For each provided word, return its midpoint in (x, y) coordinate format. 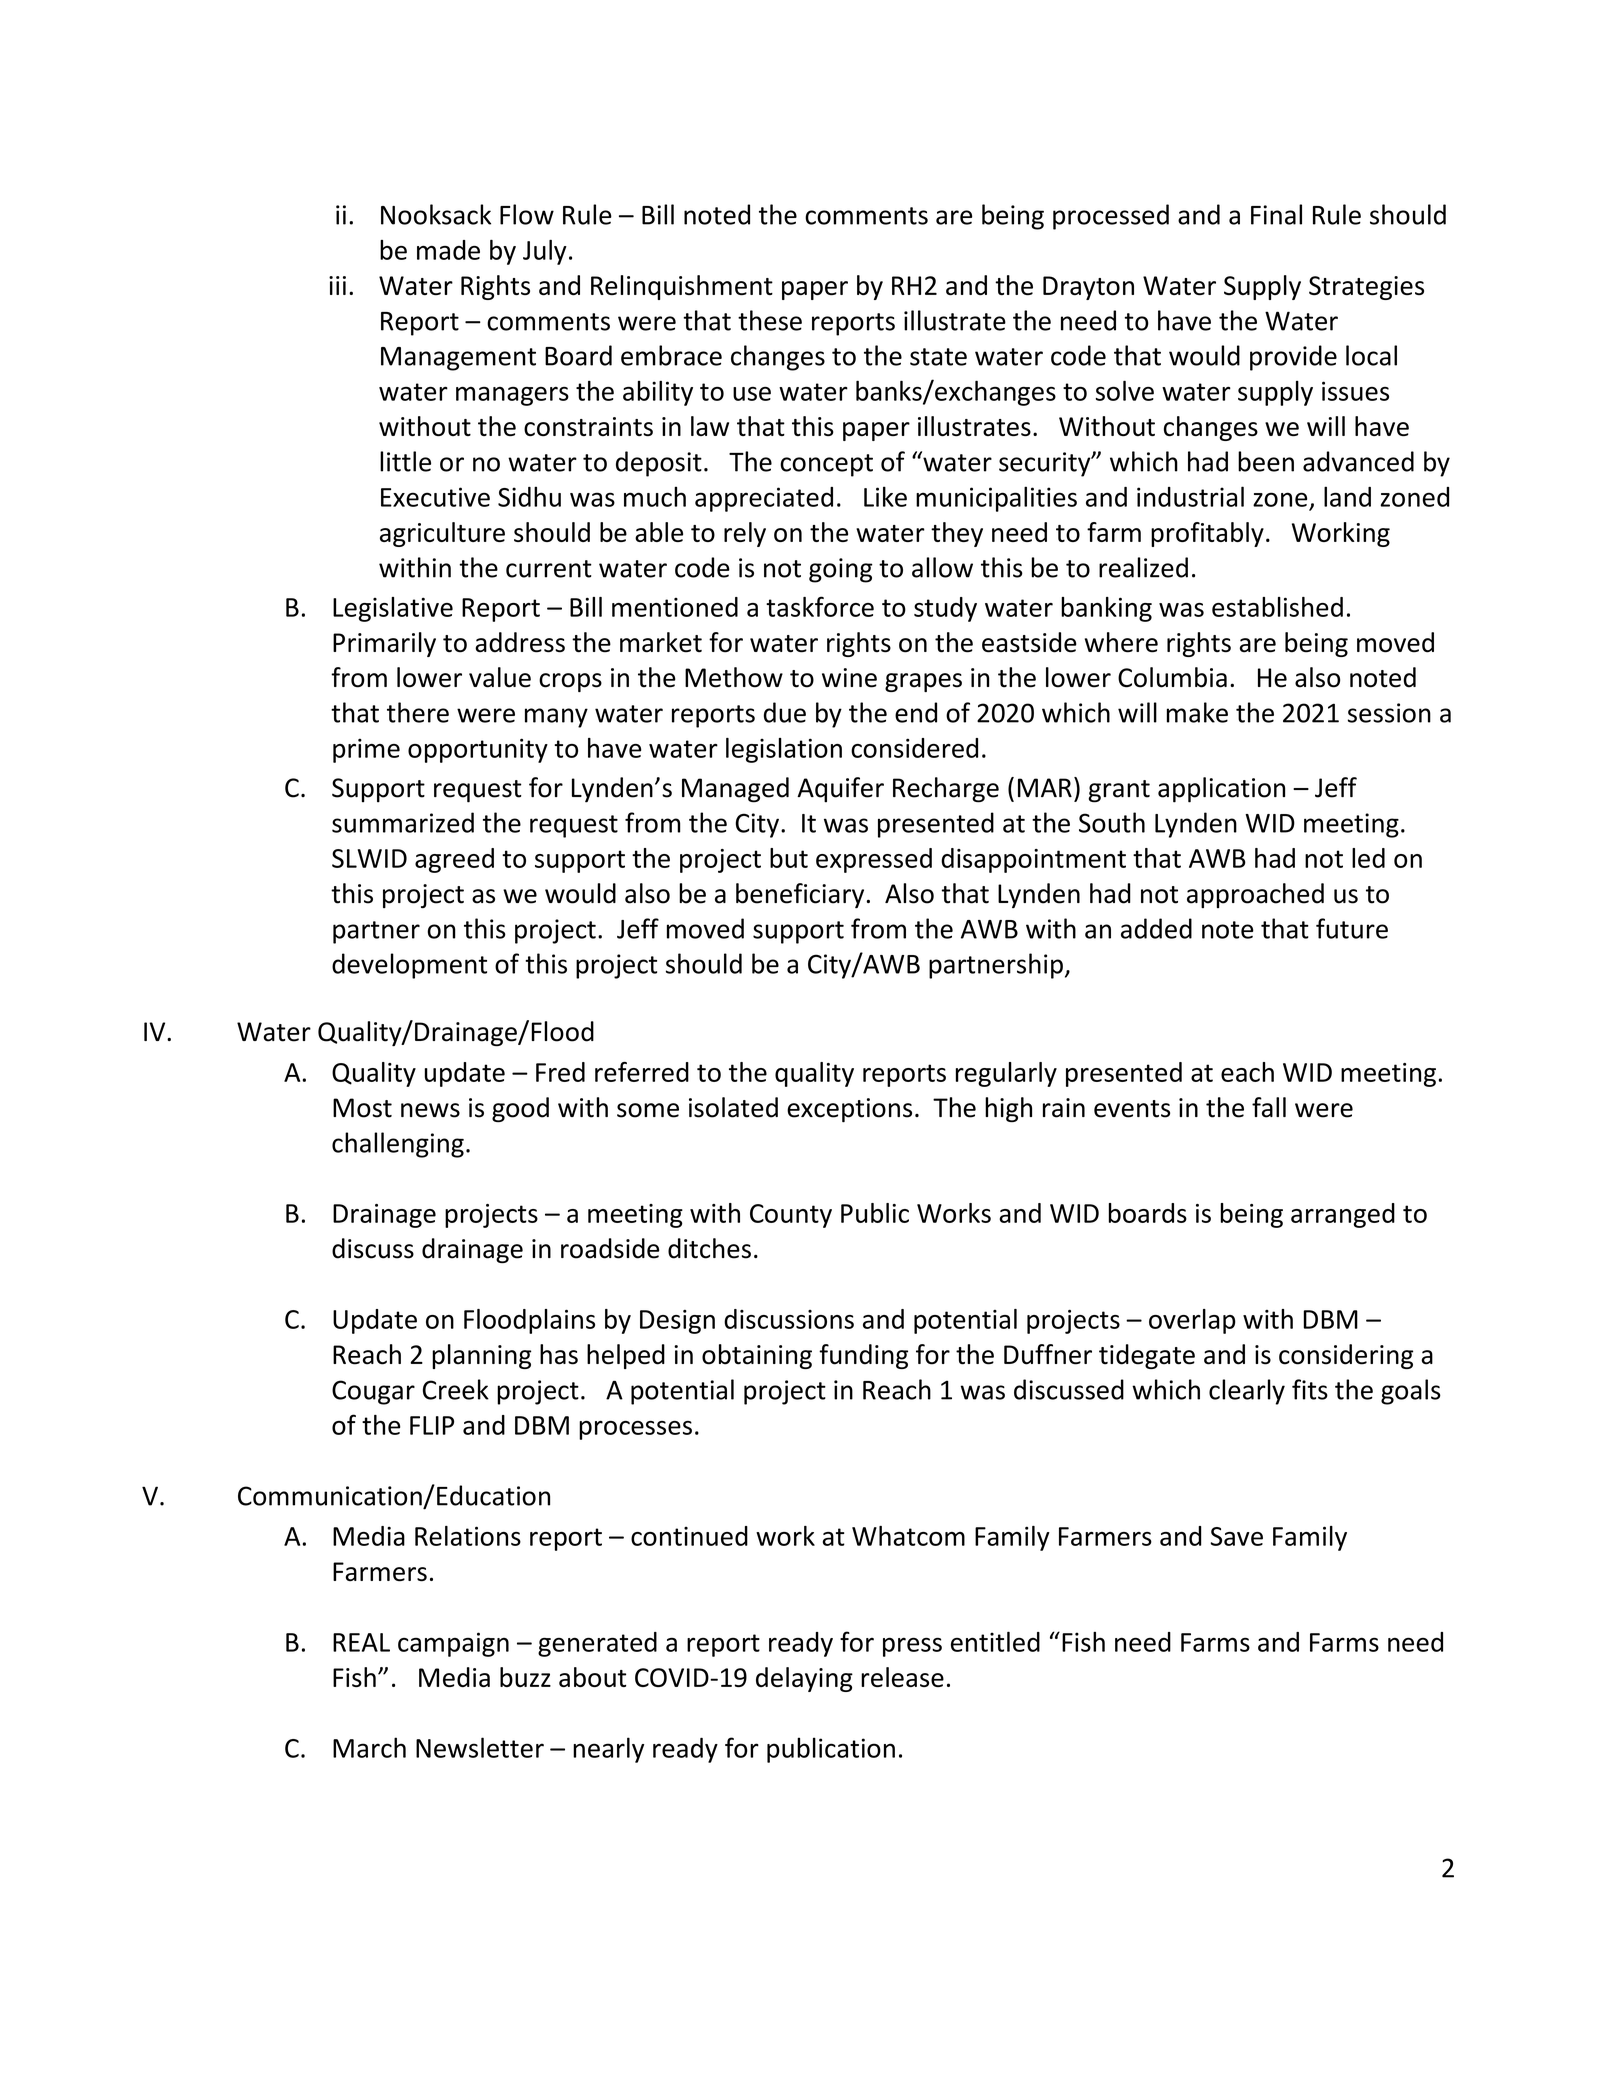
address (520, 642)
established (1277, 607)
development (409, 966)
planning (482, 1356)
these (770, 320)
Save (1236, 1536)
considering (1346, 1356)
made (448, 250)
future (1352, 928)
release (902, 1677)
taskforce (820, 606)
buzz (525, 1677)
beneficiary (800, 895)
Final (1276, 214)
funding (863, 1356)
